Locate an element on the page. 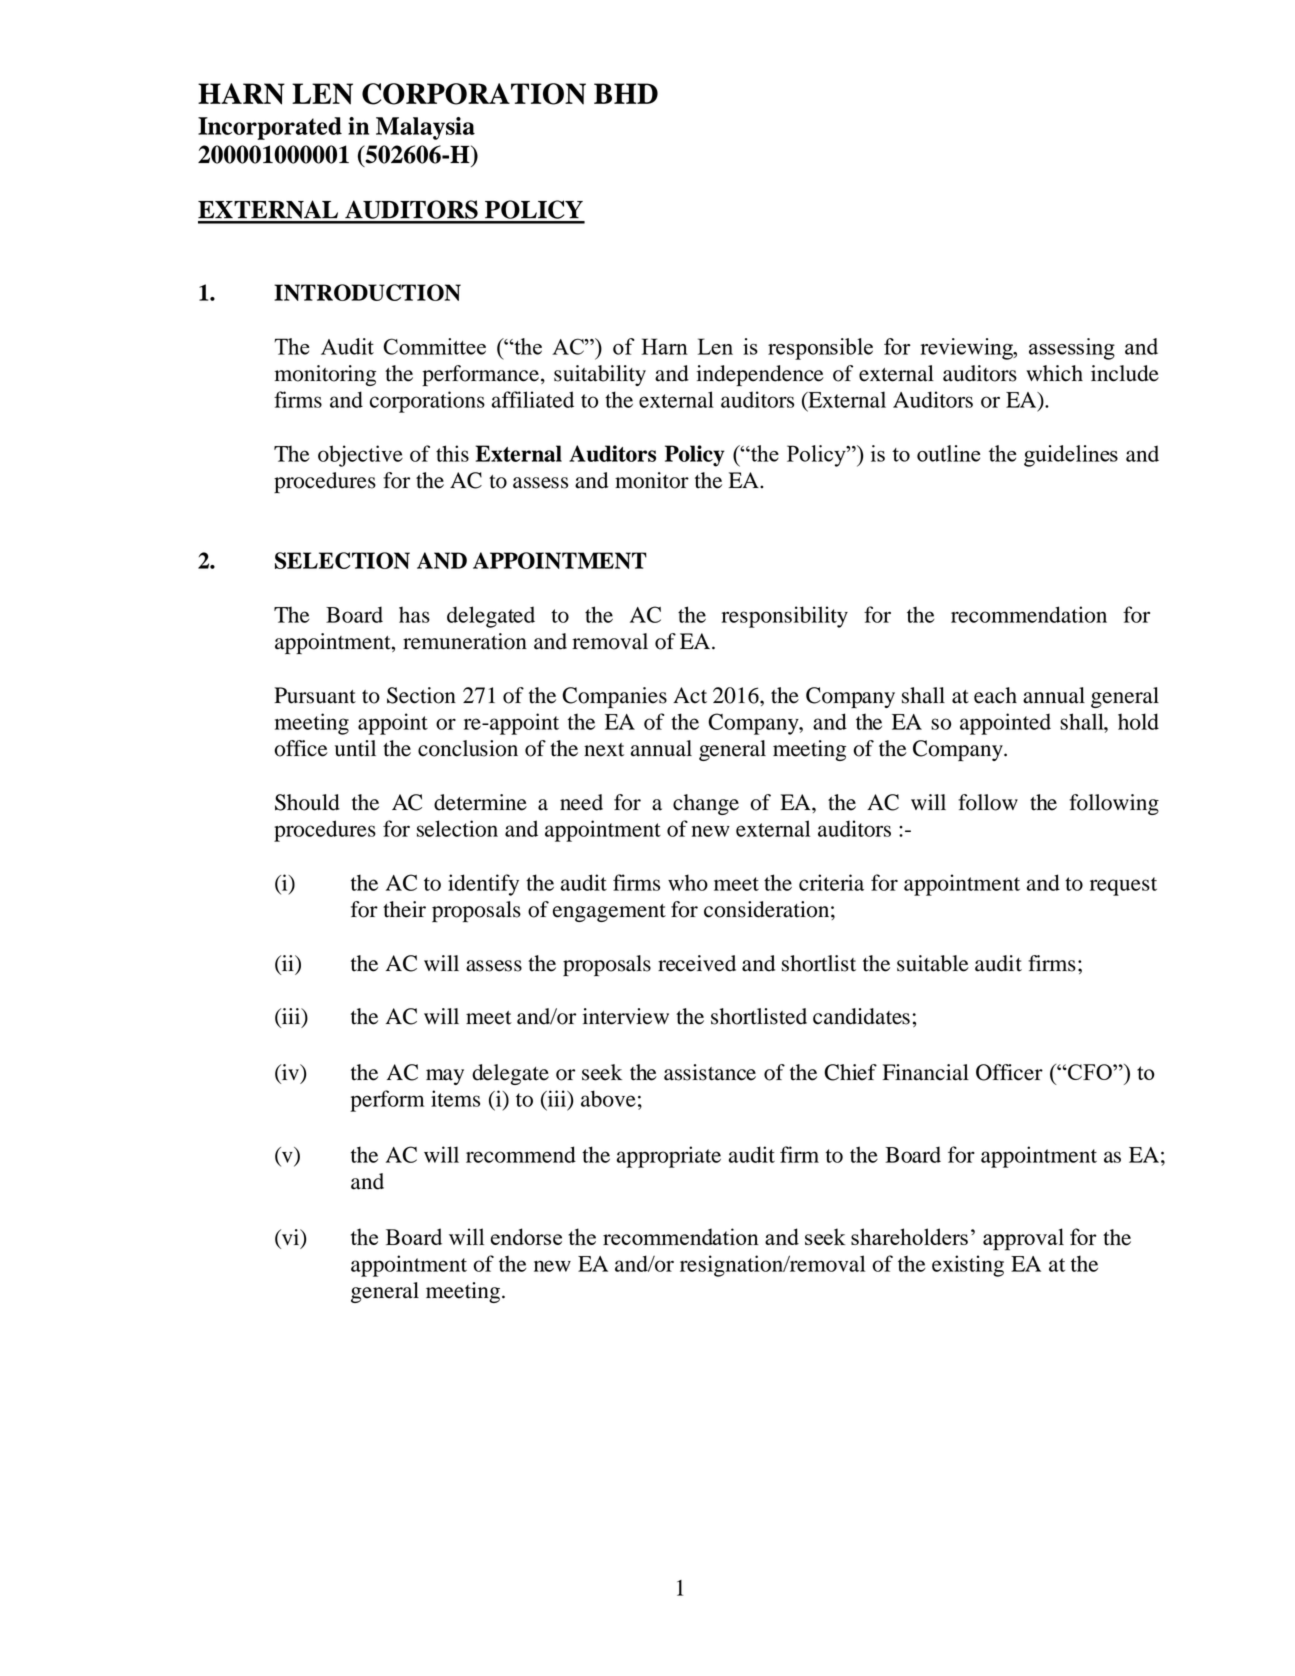  guidelines is located at coordinates (1071, 456).
